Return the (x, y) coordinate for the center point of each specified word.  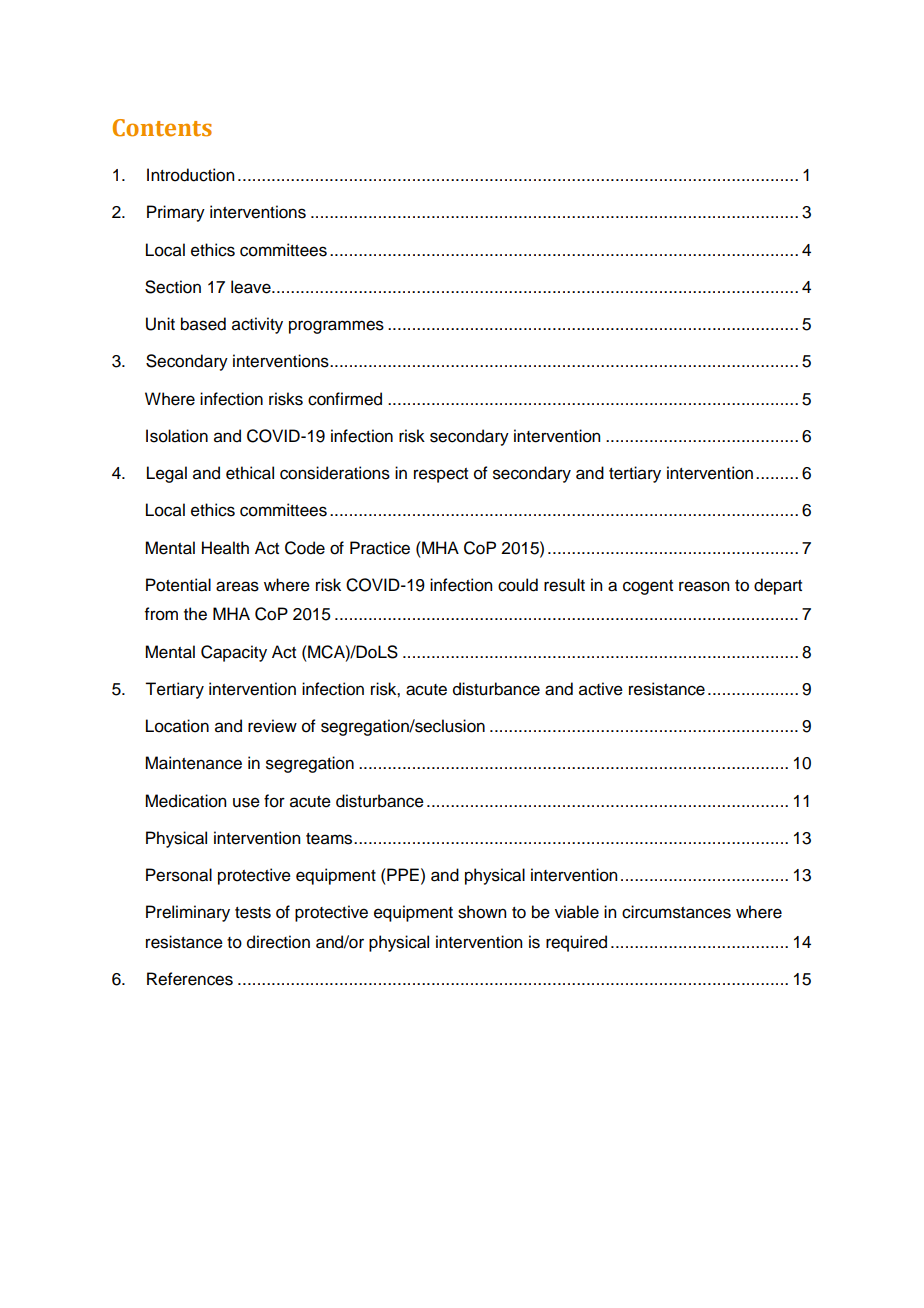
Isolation (177, 436)
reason (704, 586)
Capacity (234, 653)
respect (441, 475)
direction (278, 942)
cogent (648, 587)
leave (252, 287)
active (601, 689)
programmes (336, 327)
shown (482, 912)
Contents (162, 128)
